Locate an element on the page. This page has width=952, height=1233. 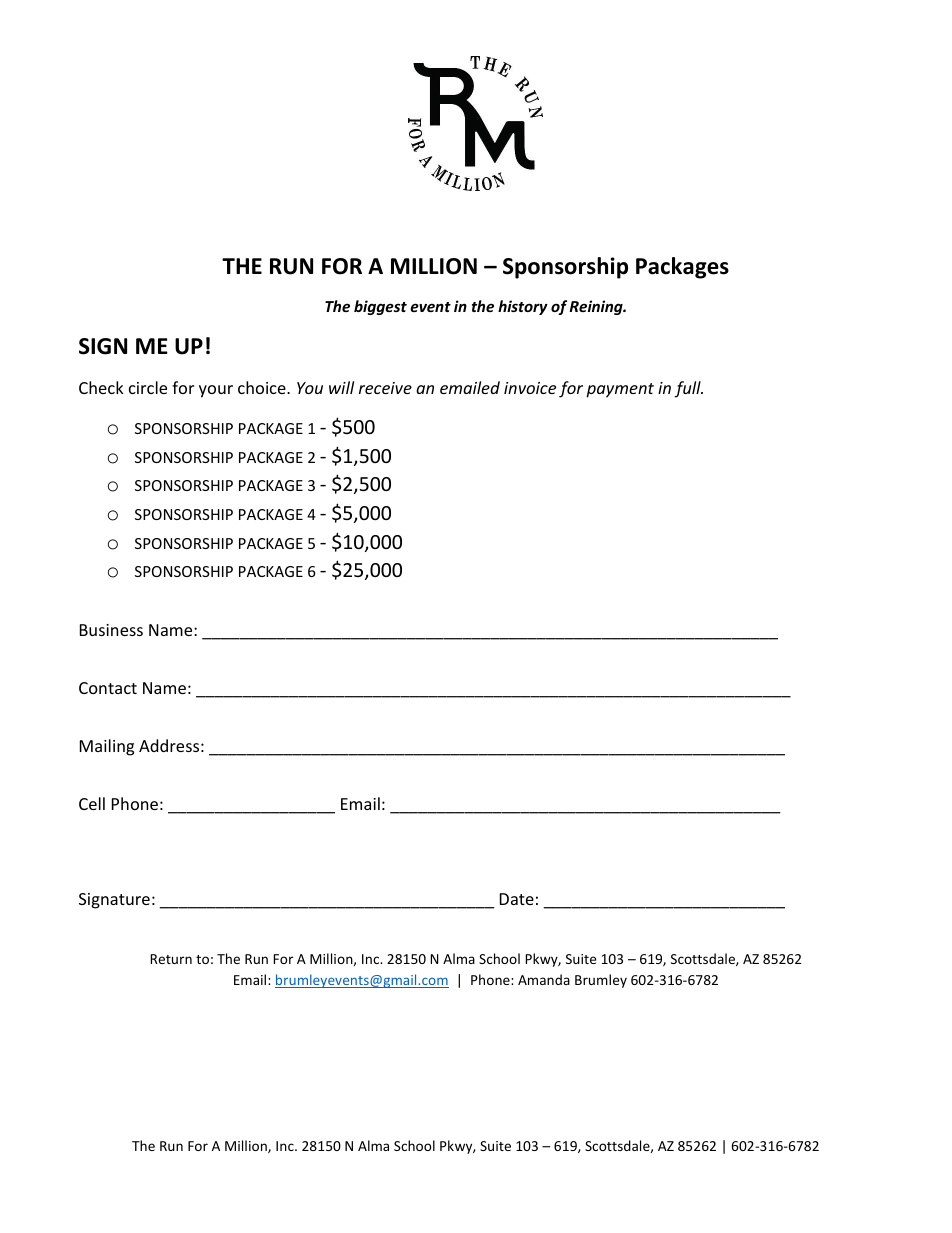
Date is located at coordinates (517, 899).
